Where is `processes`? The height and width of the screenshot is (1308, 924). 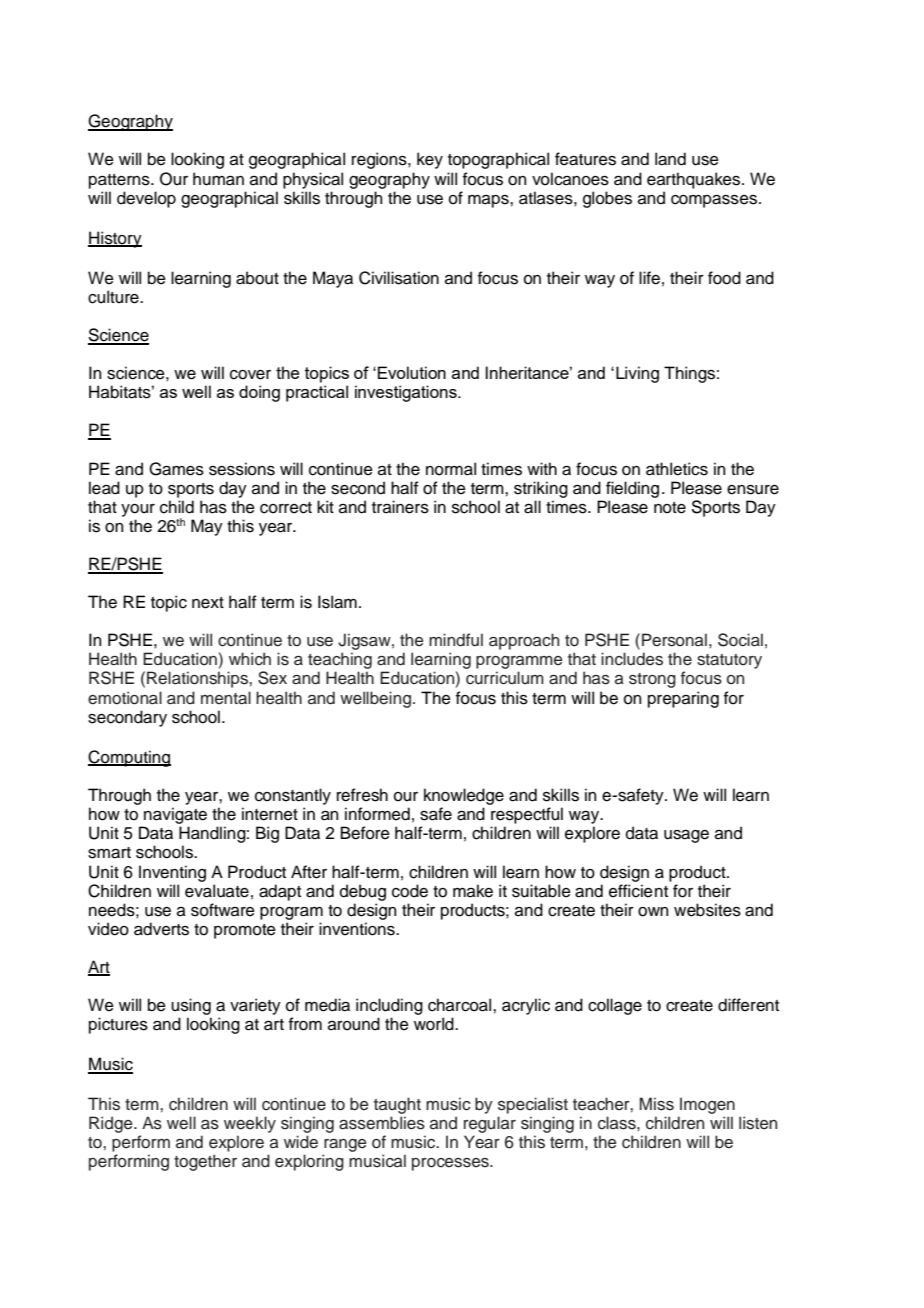
processes is located at coordinates (451, 1164).
